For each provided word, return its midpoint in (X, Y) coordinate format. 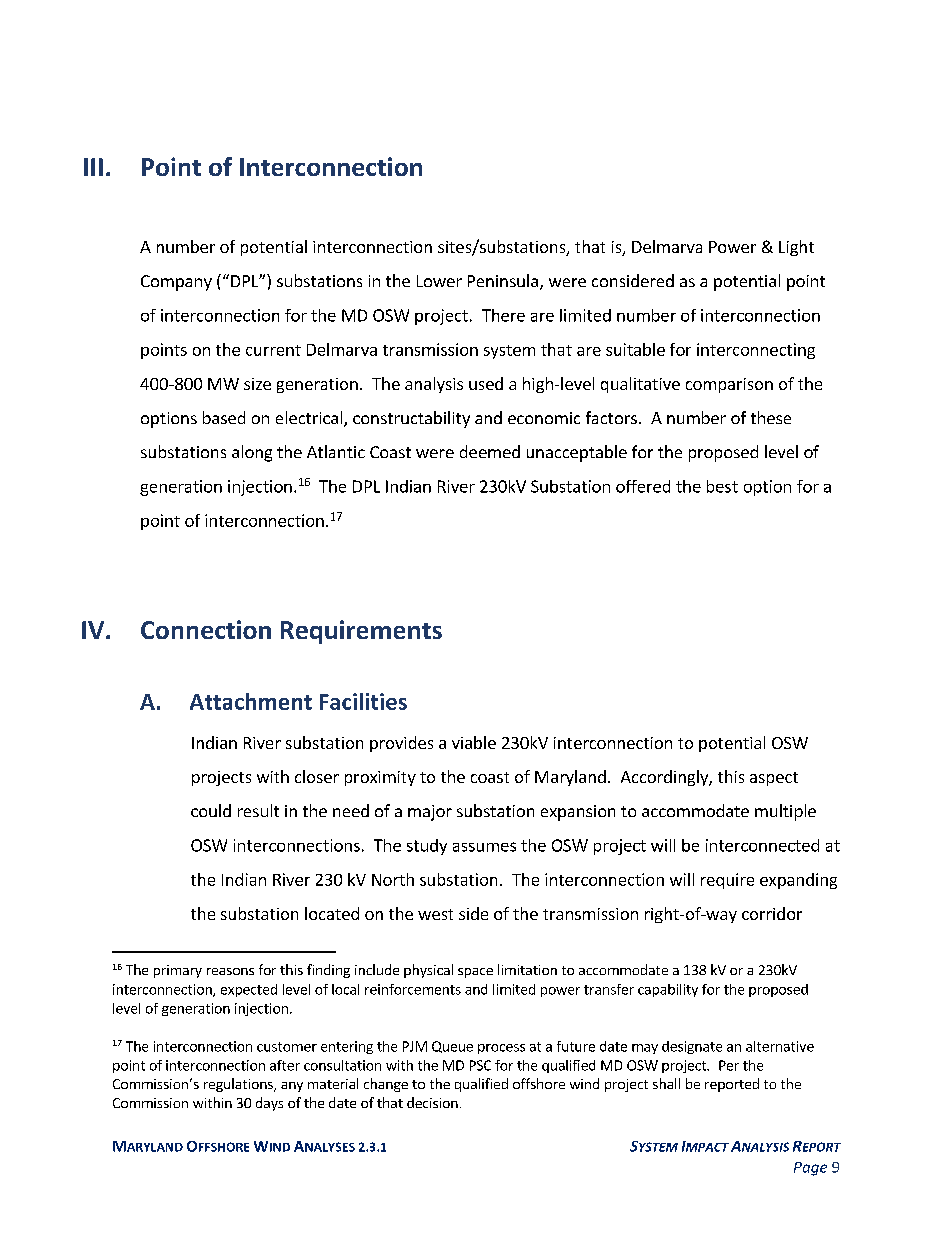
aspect (774, 779)
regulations (239, 1085)
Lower (439, 281)
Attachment (251, 701)
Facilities (363, 701)
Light (796, 248)
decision (432, 1102)
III (93, 167)
